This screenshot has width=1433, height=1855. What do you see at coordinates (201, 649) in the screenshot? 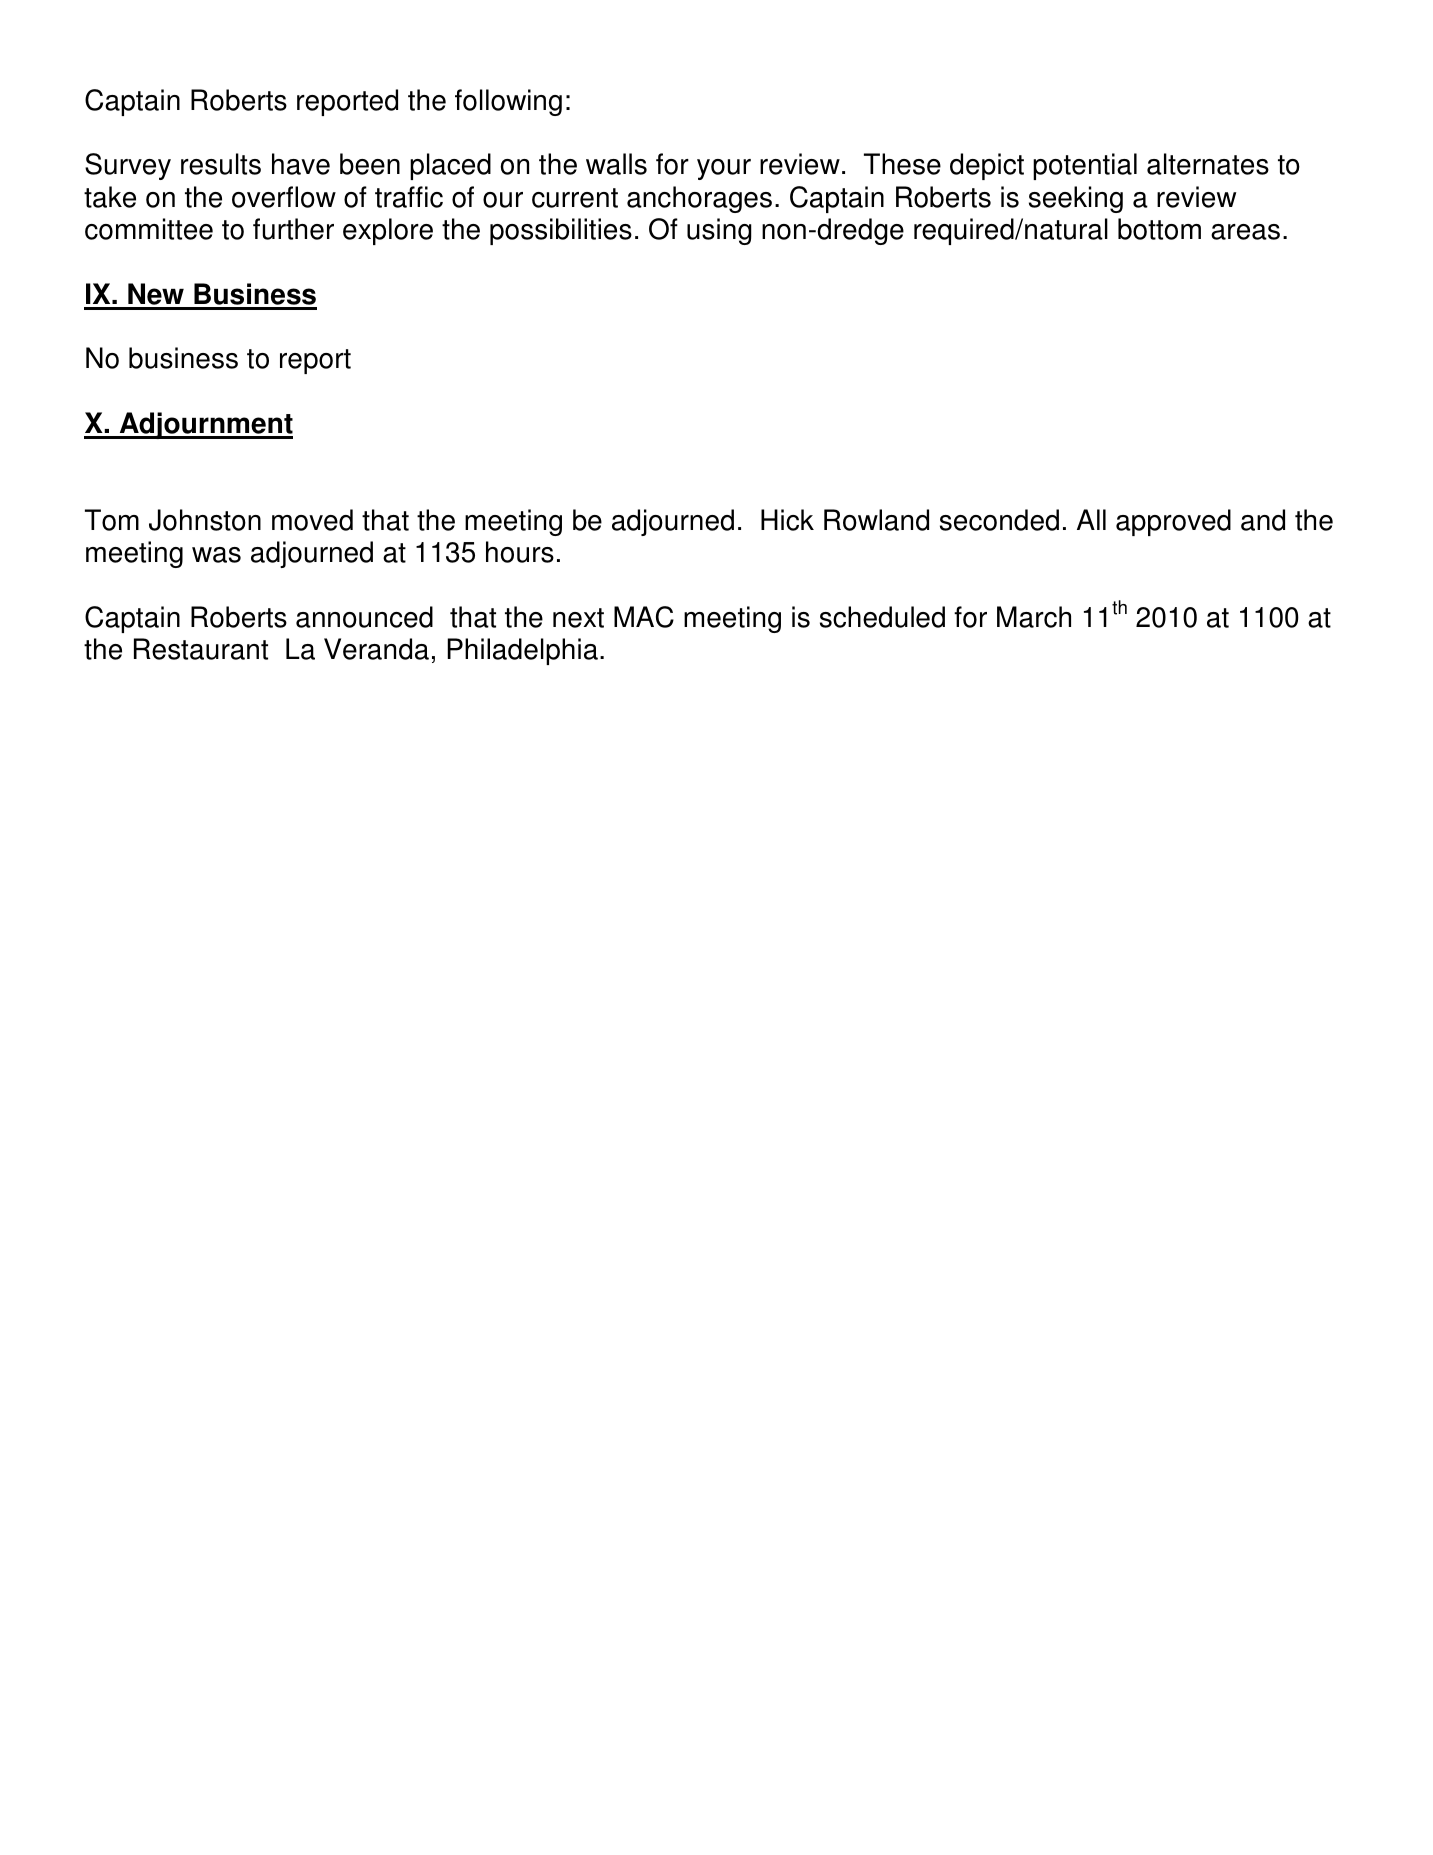
I see `Restaurant` at bounding box center [201, 649].
